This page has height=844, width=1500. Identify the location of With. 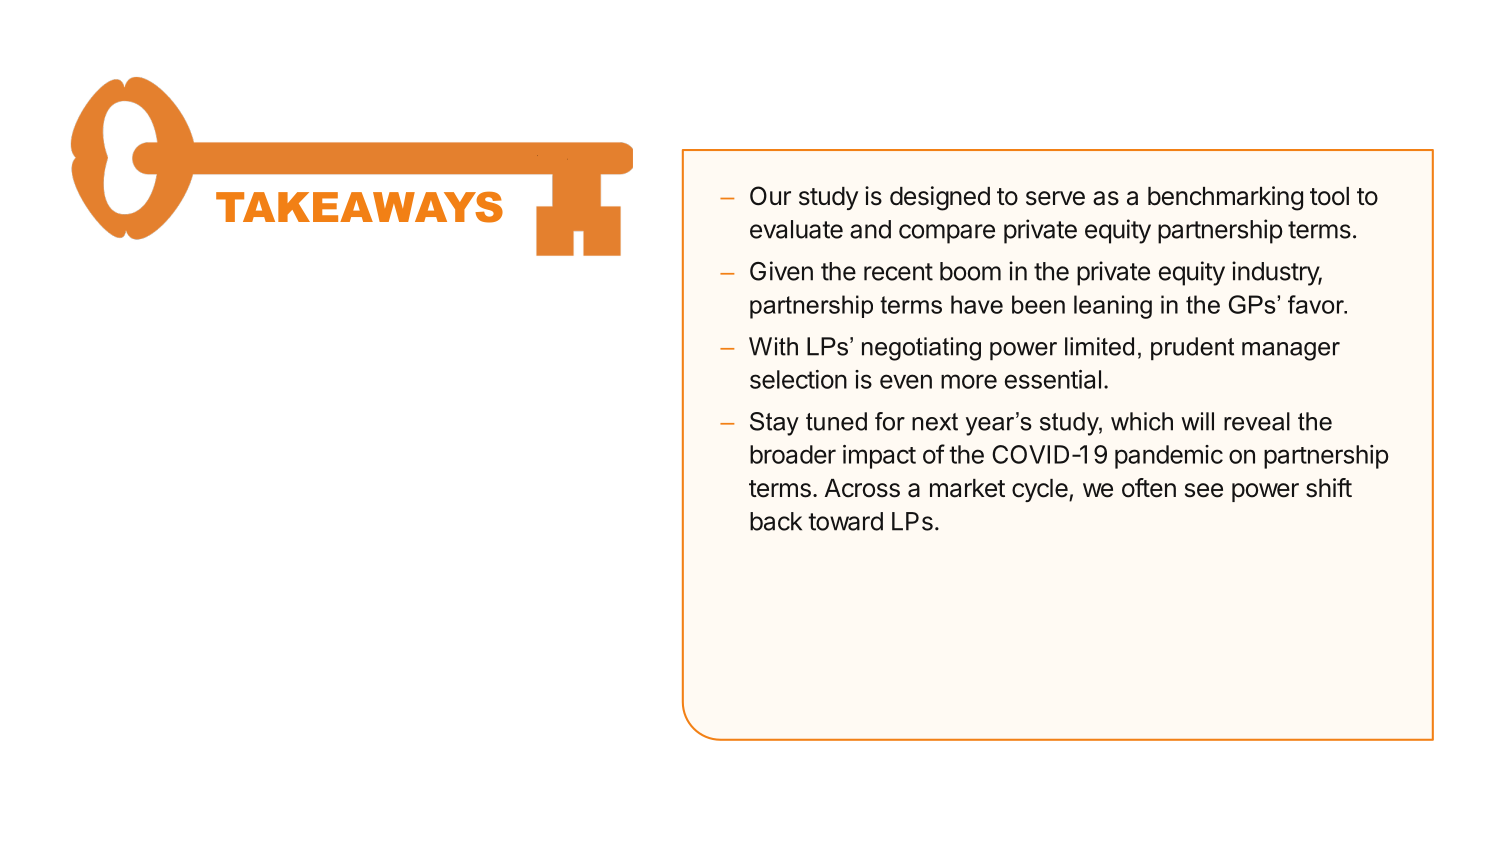
(773, 346).
